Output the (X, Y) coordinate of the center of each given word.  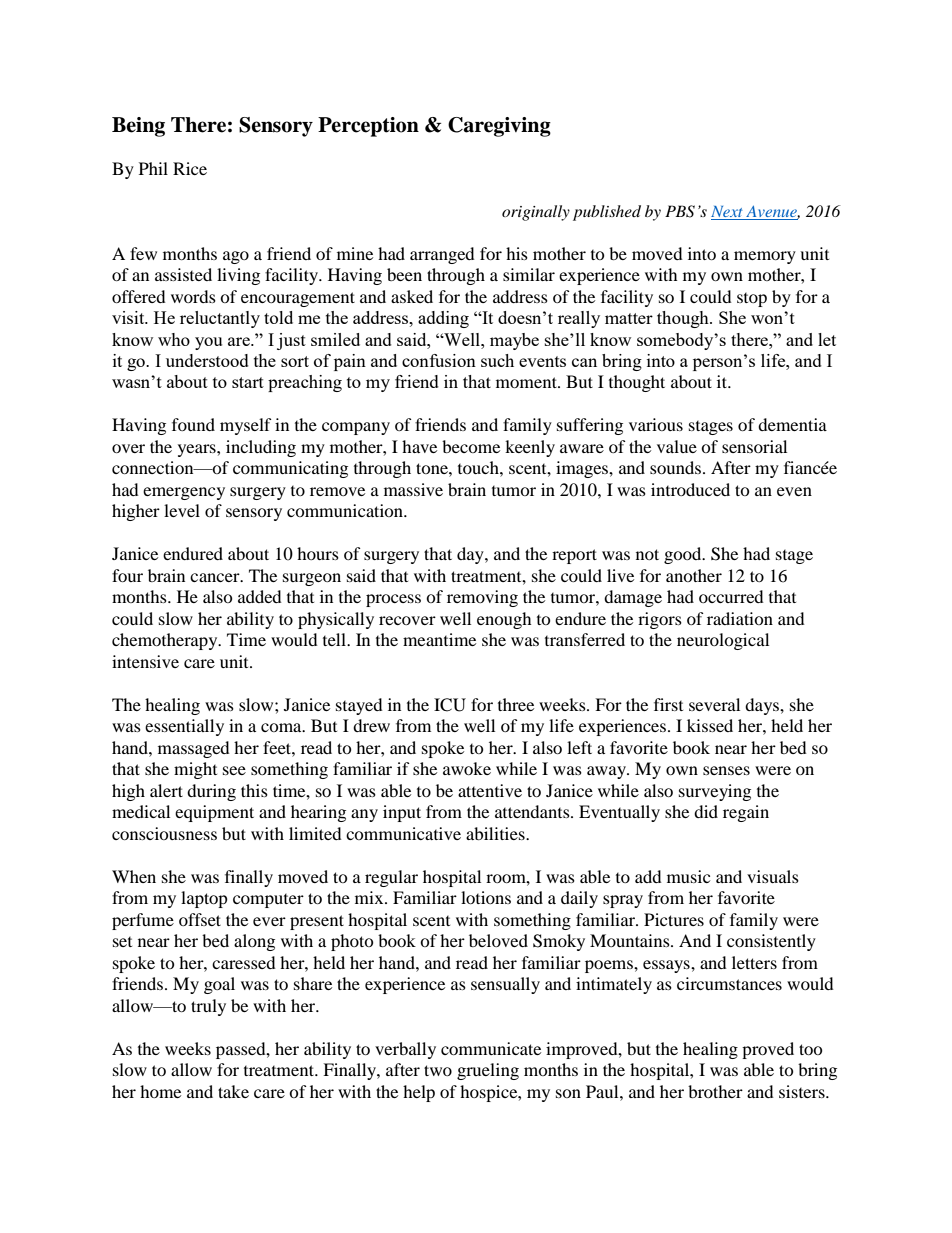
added (260, 596)
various (656, 424)
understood (207, 360)
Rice (190, 168)
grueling (488, 1071)
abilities (496, 833)
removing (482, 598)
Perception (368, 127)
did (706, 811)
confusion (439, 360)
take (233, 1091)
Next (728, 213)
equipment (214, 813)
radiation (740, 618)
